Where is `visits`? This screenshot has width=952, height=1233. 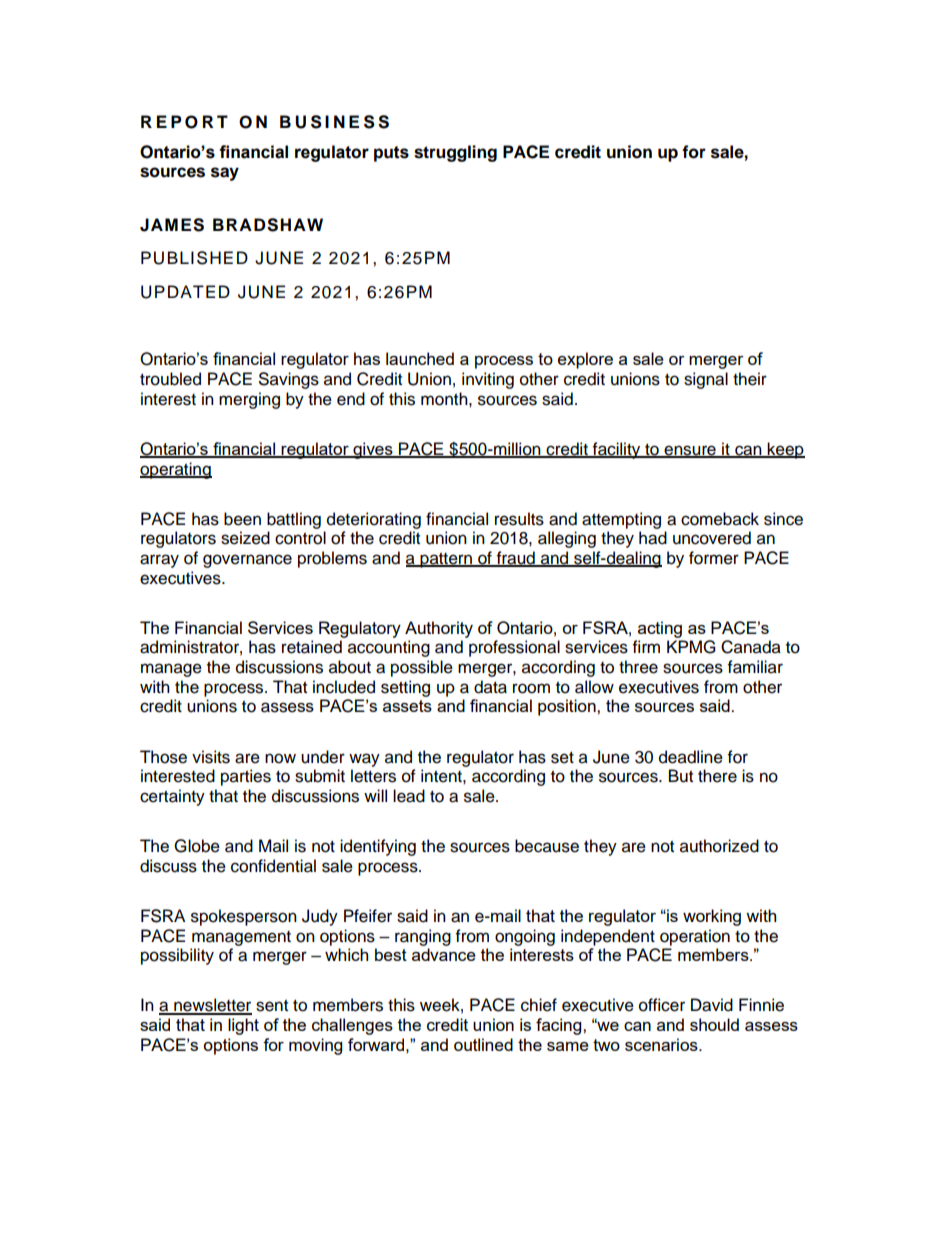 visits is located at coordinates (211, 757).
